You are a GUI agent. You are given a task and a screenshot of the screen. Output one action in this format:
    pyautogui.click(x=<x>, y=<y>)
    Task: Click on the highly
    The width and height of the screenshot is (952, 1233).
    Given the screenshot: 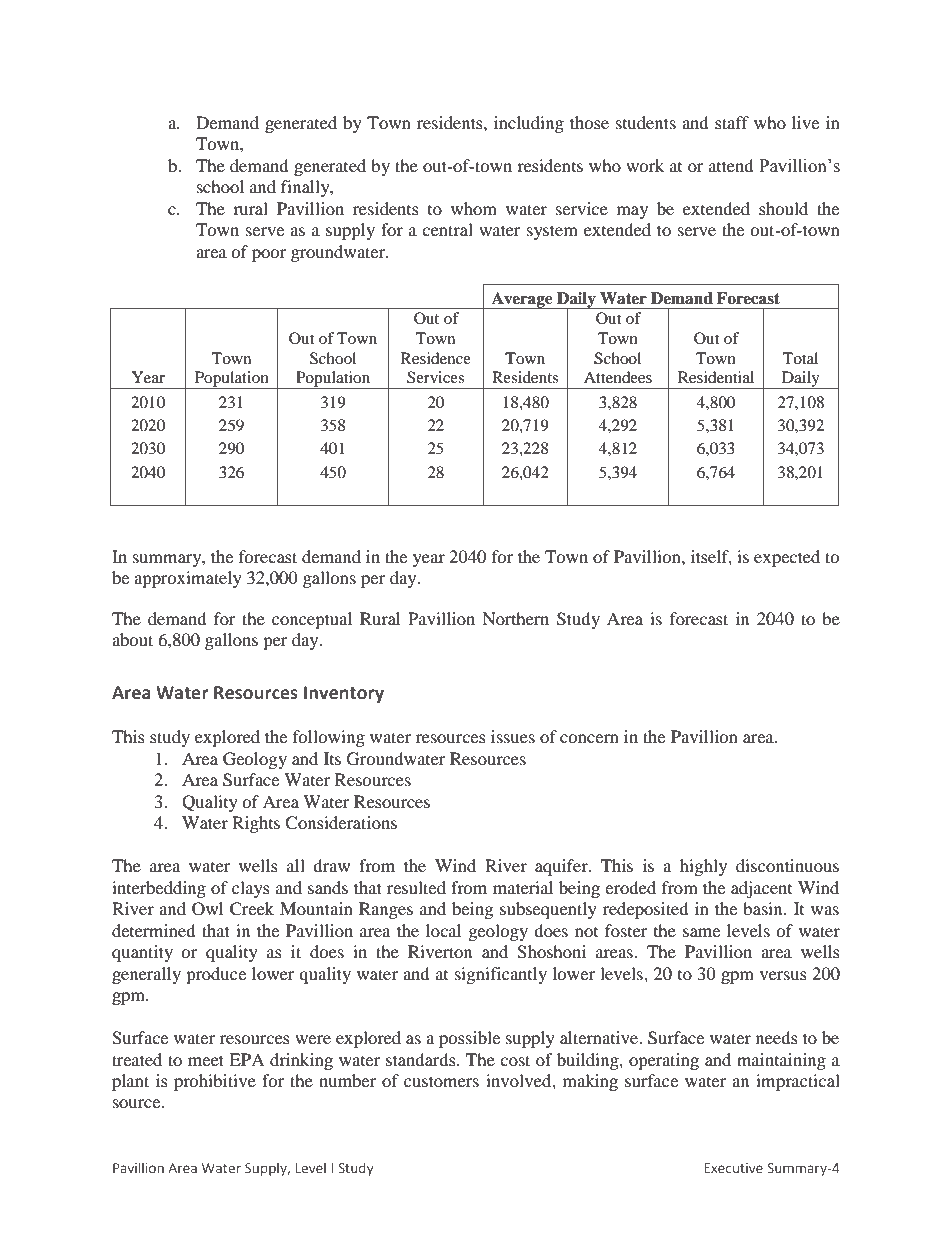 What is the action you would take?
    pyautogui.click(x=703, y=867)
